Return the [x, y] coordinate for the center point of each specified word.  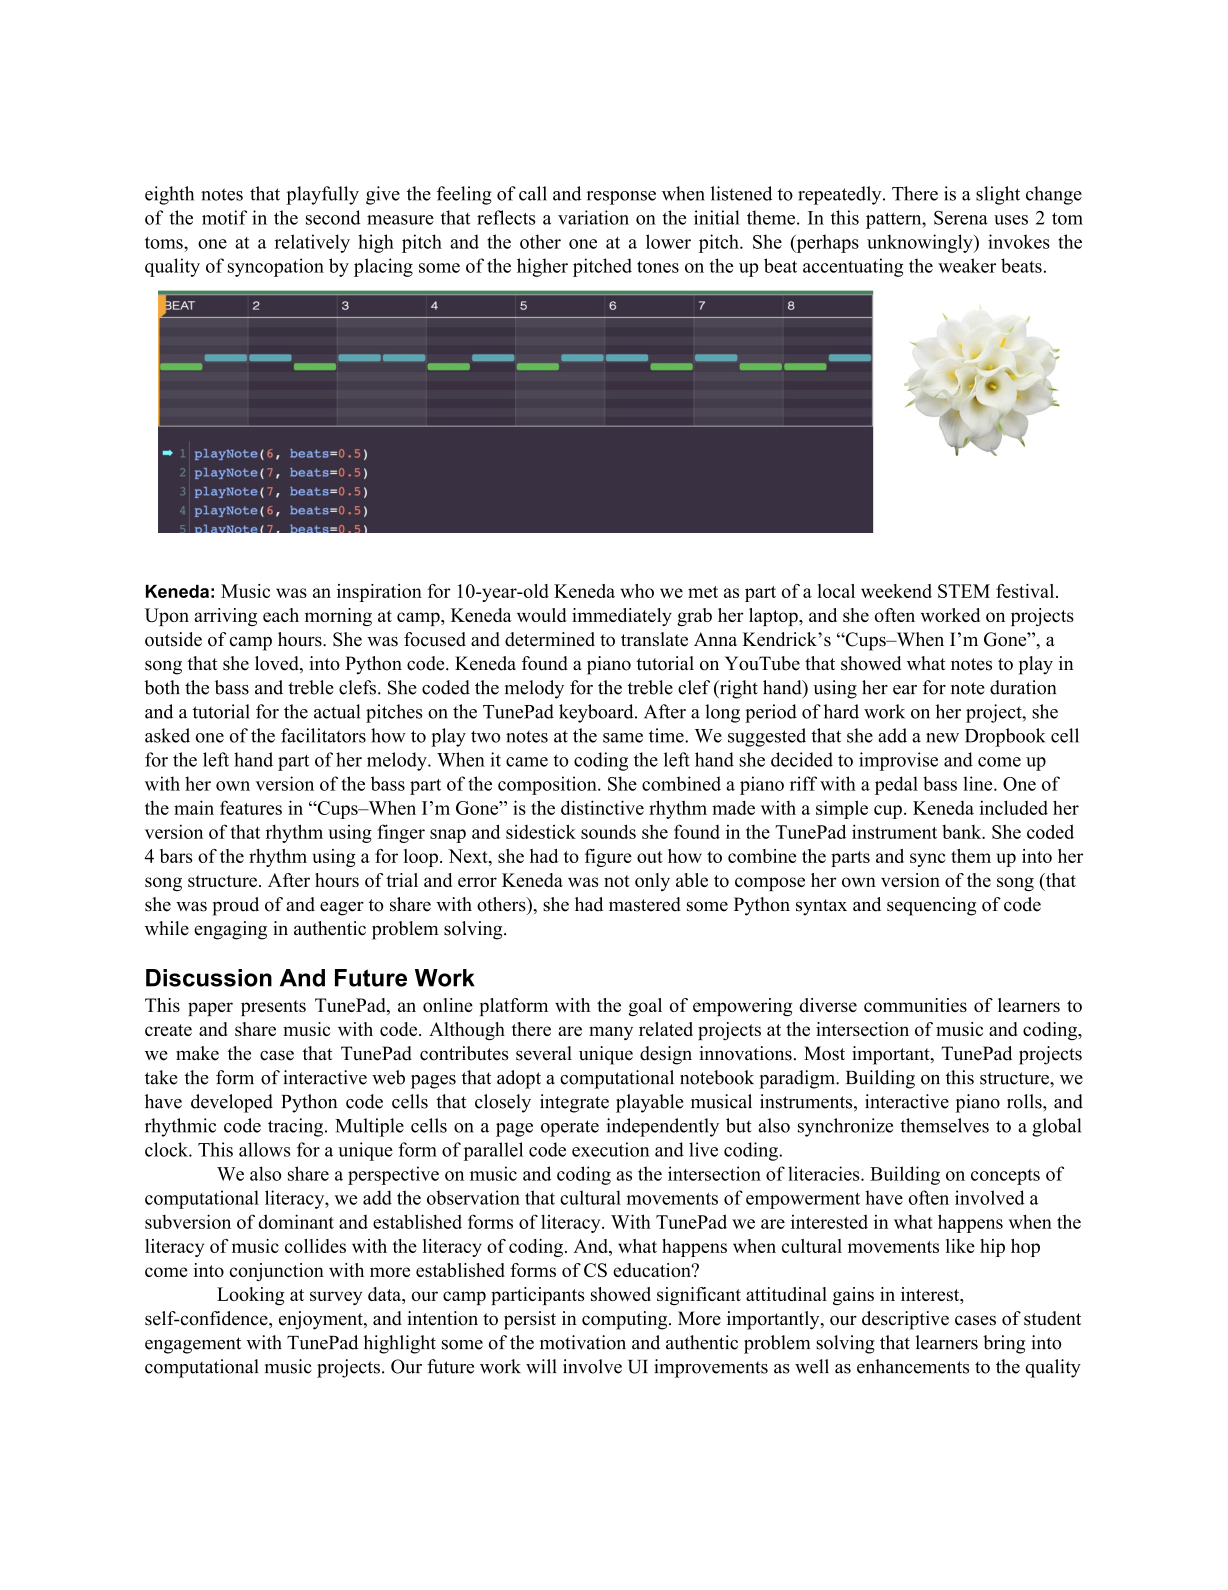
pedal [896, 785]
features [251, 807]
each [281, 615]
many [611, 1033]
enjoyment [322, 1320]
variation [593, 217]
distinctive [602, 807]
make [197, 1053]
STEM [964, 591]
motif [224, 217]
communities [915, 1005]
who [637, 591]
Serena [961, 217]
